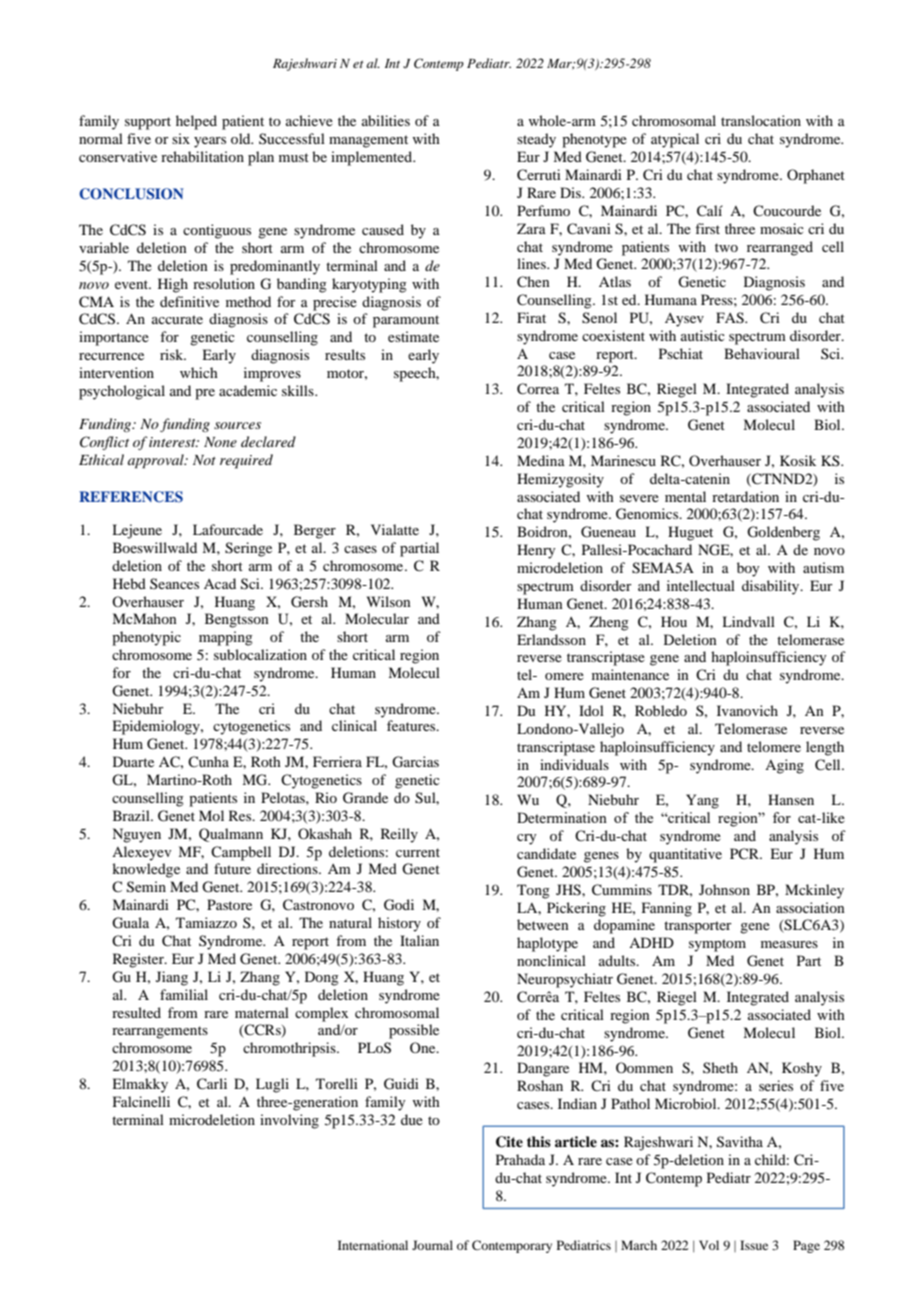 This page has height=1308, width=924. Describe the element at coordinates (536, 140) in the page. I see `steady` at that location.
